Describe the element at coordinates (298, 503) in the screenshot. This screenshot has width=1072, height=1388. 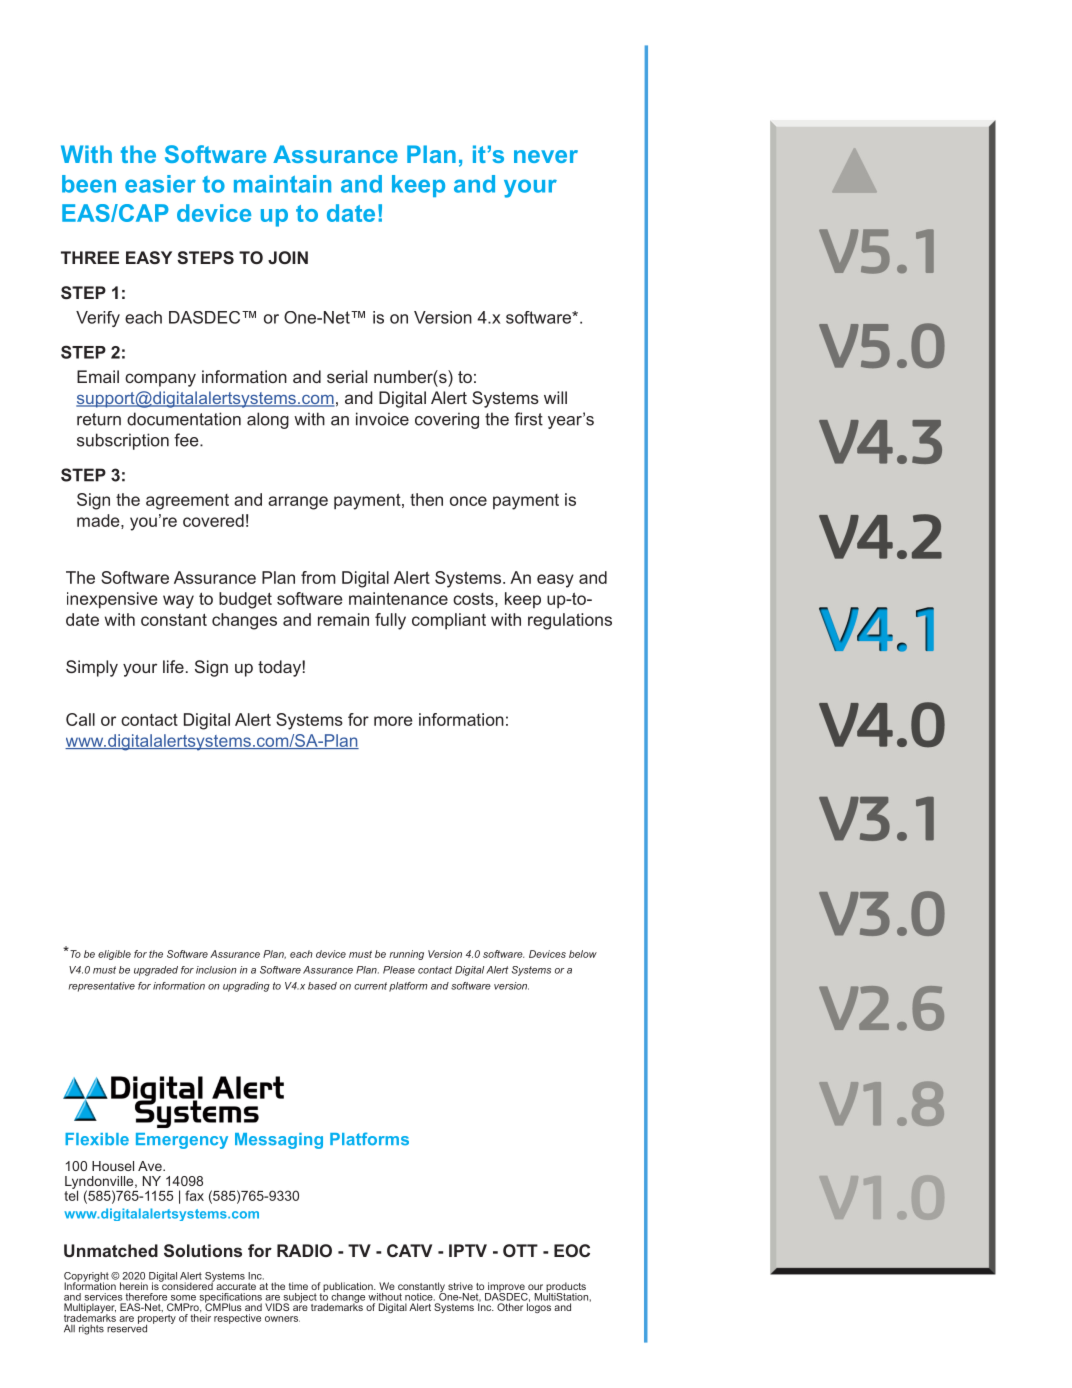
I see `arrange` at that location.
